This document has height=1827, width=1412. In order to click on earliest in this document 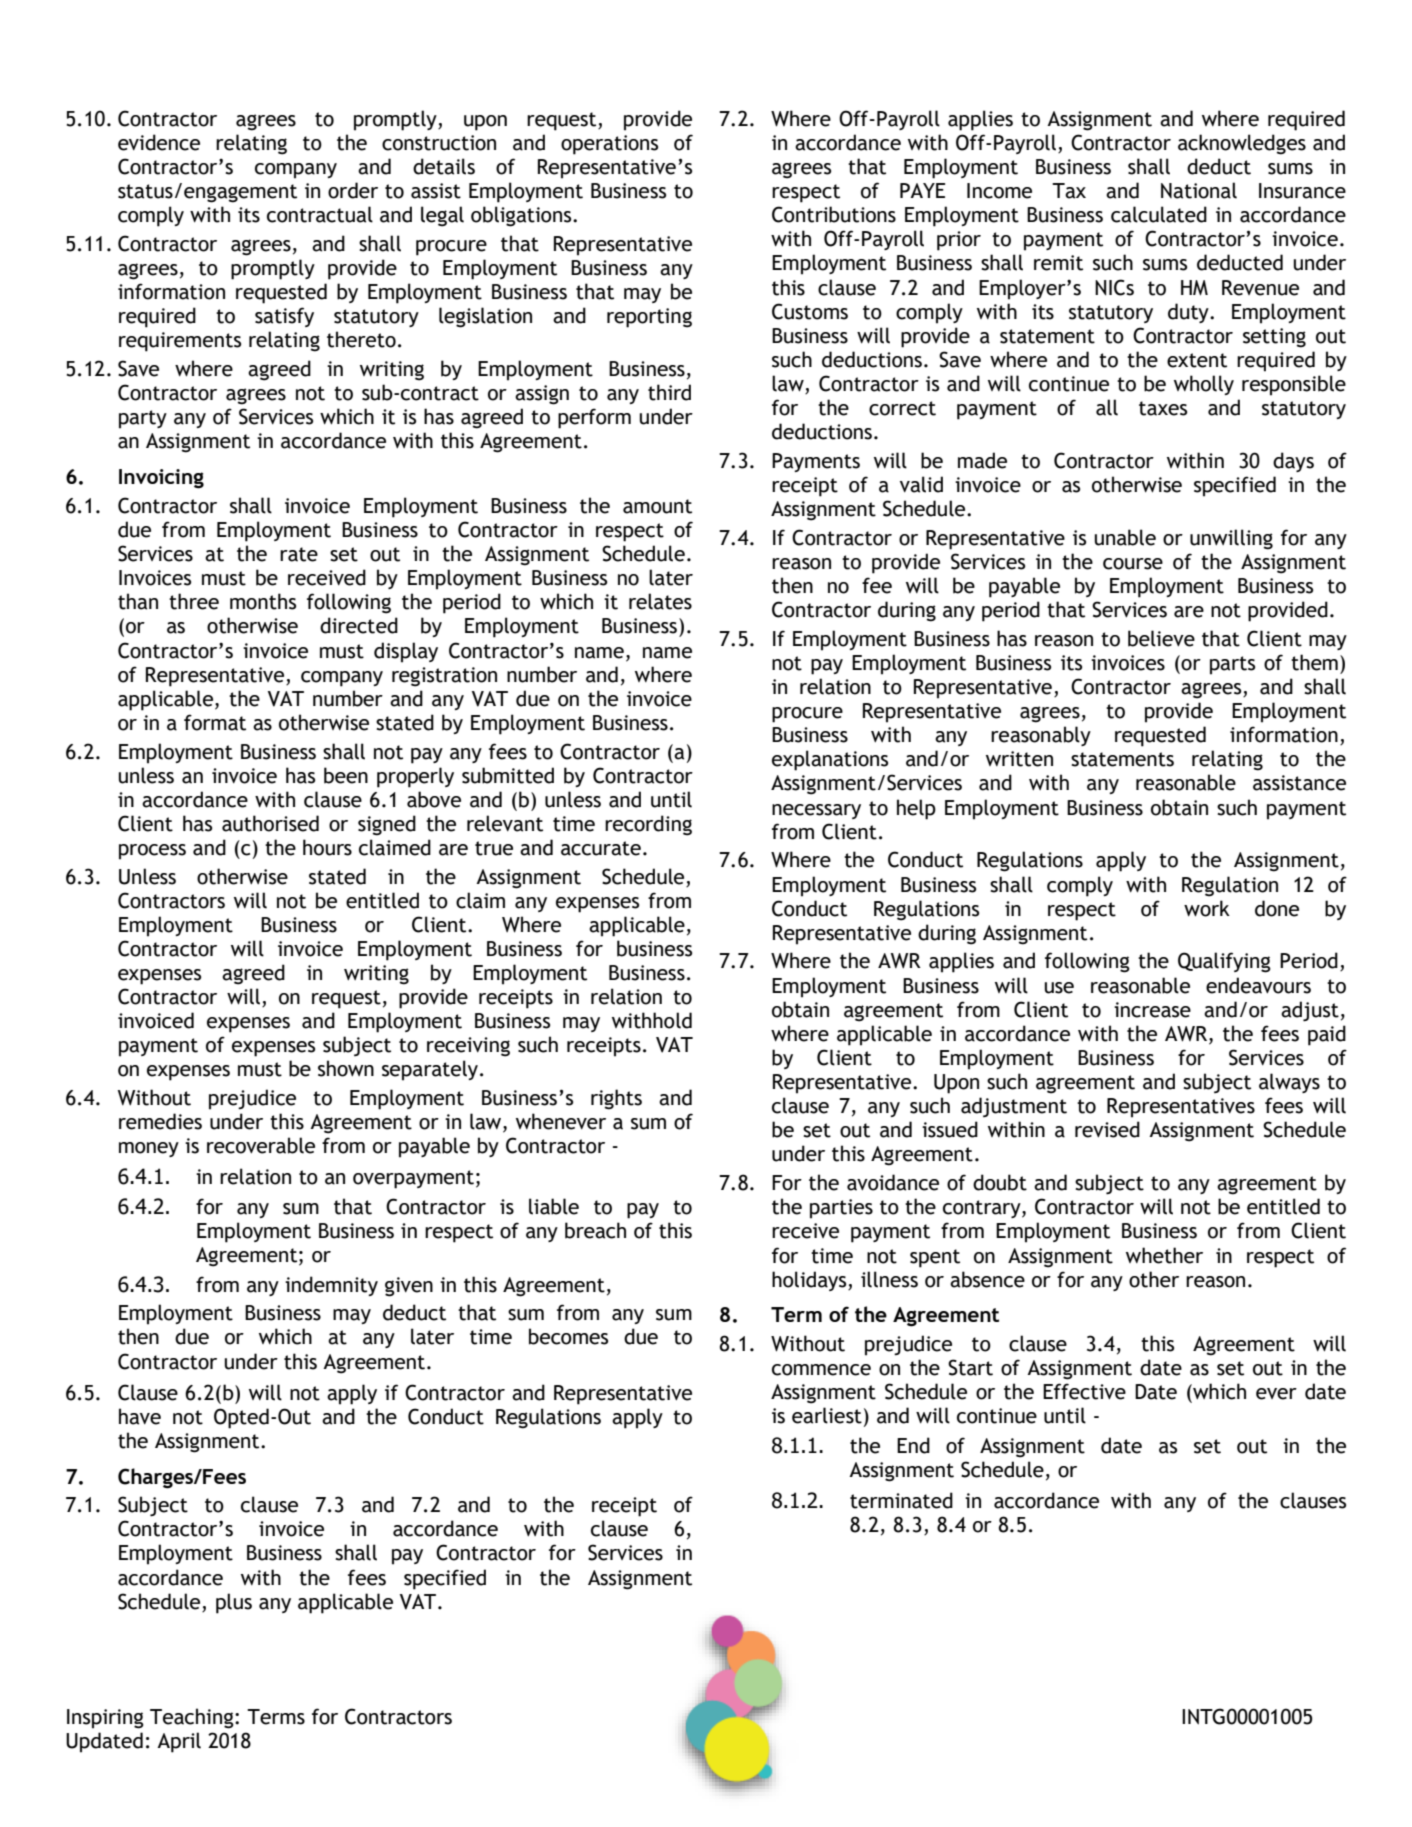, I will do `click(827, 1415)`.
